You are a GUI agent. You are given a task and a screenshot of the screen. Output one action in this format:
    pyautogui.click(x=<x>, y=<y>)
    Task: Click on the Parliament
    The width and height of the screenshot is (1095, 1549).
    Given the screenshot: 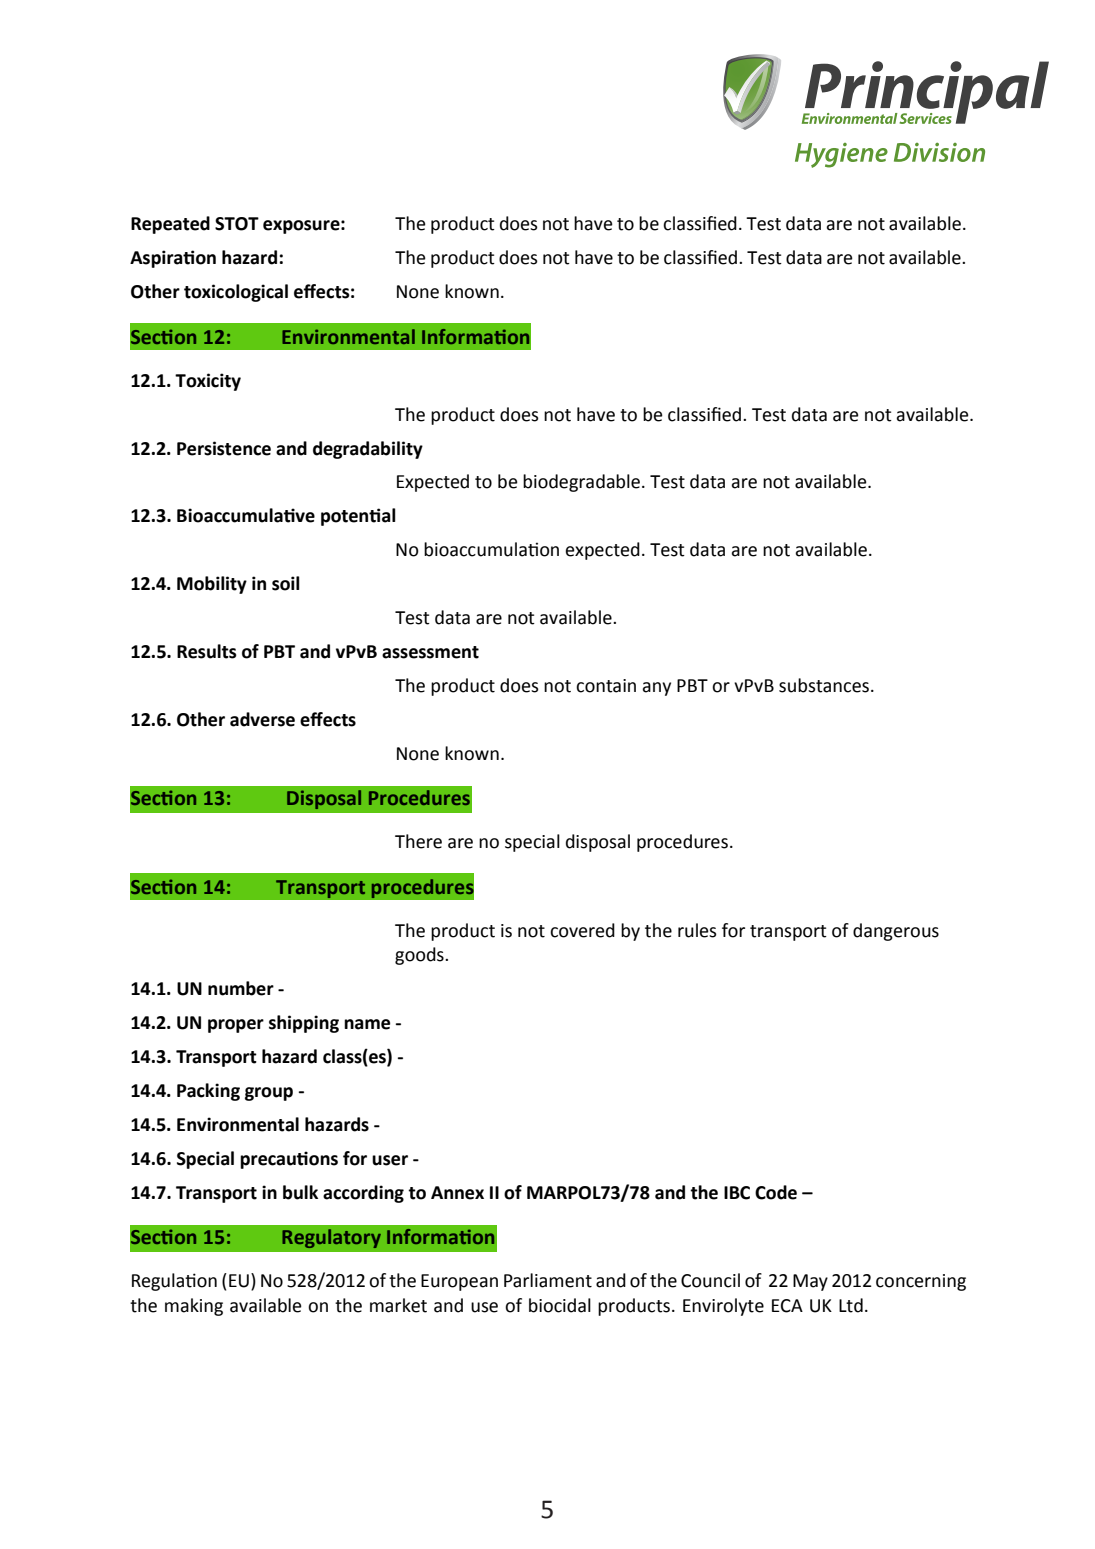 What is the action you would take?
    pyautogui.click(x=548, y=1280)
